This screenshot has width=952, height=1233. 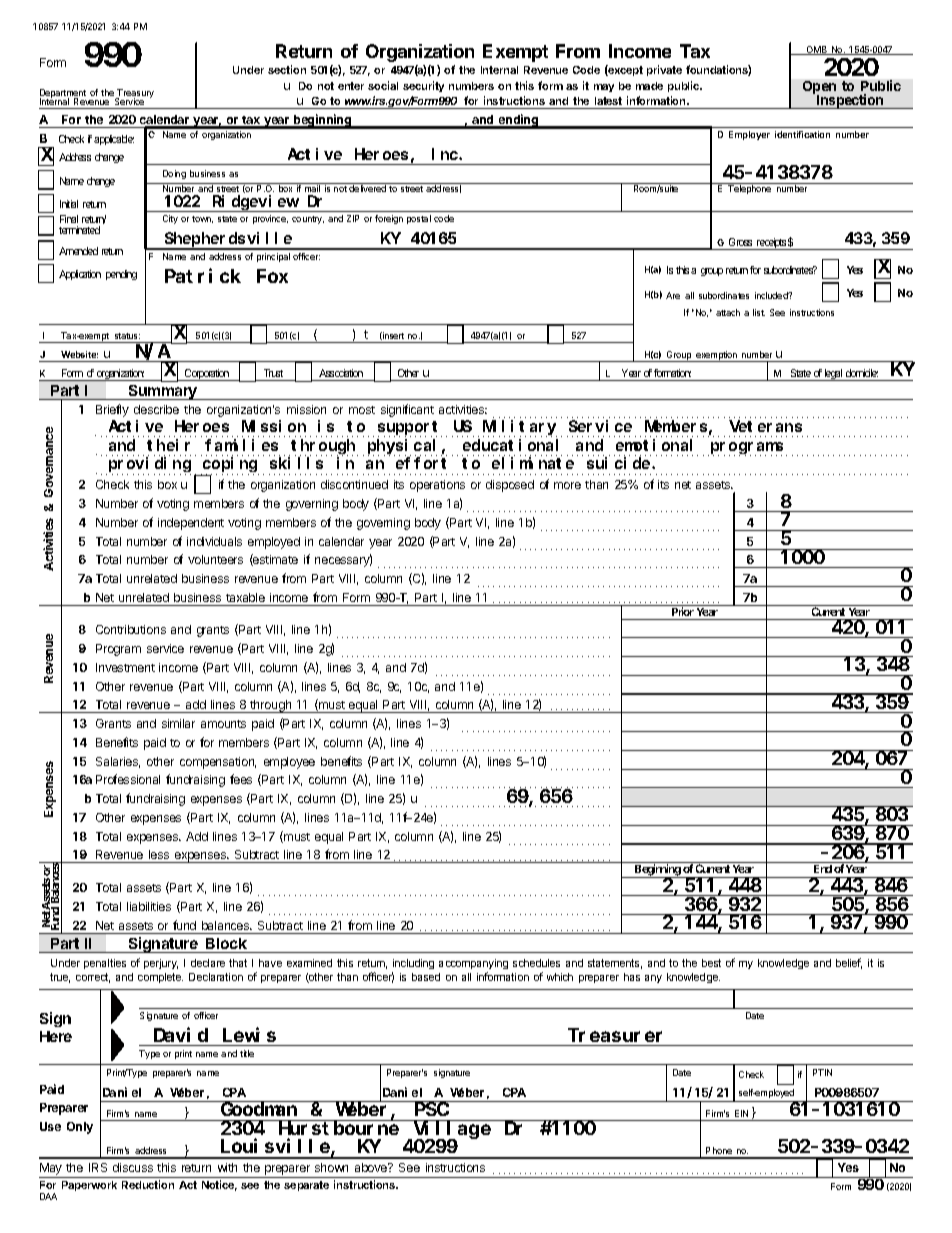 What do you see at coordinates (410, 429) in the screenshot?
I see `support` at bounding box center [410, 429].
